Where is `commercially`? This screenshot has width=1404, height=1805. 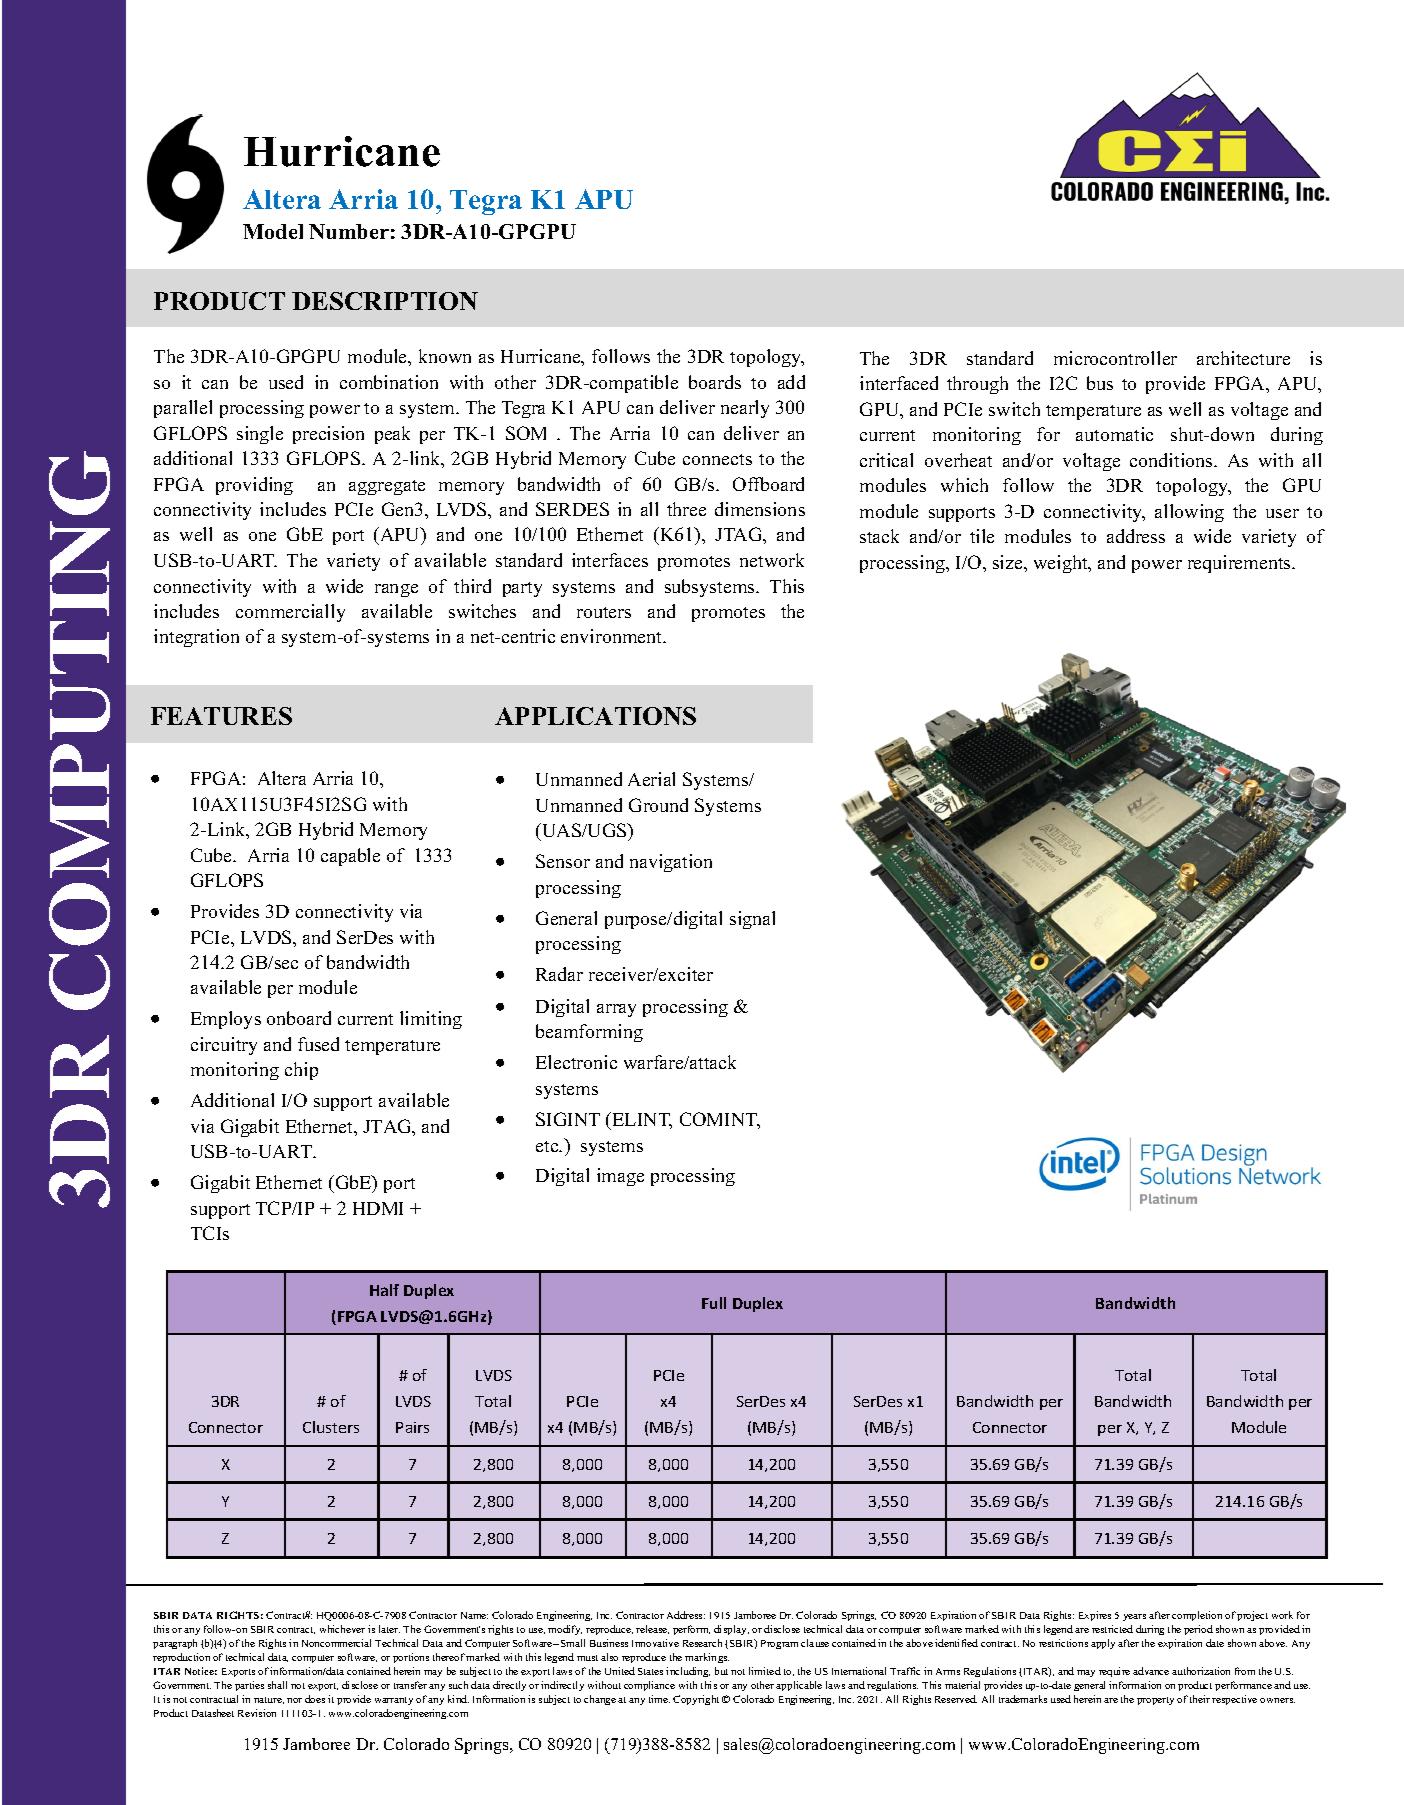 commercially is located at coordinates (290, 613).
